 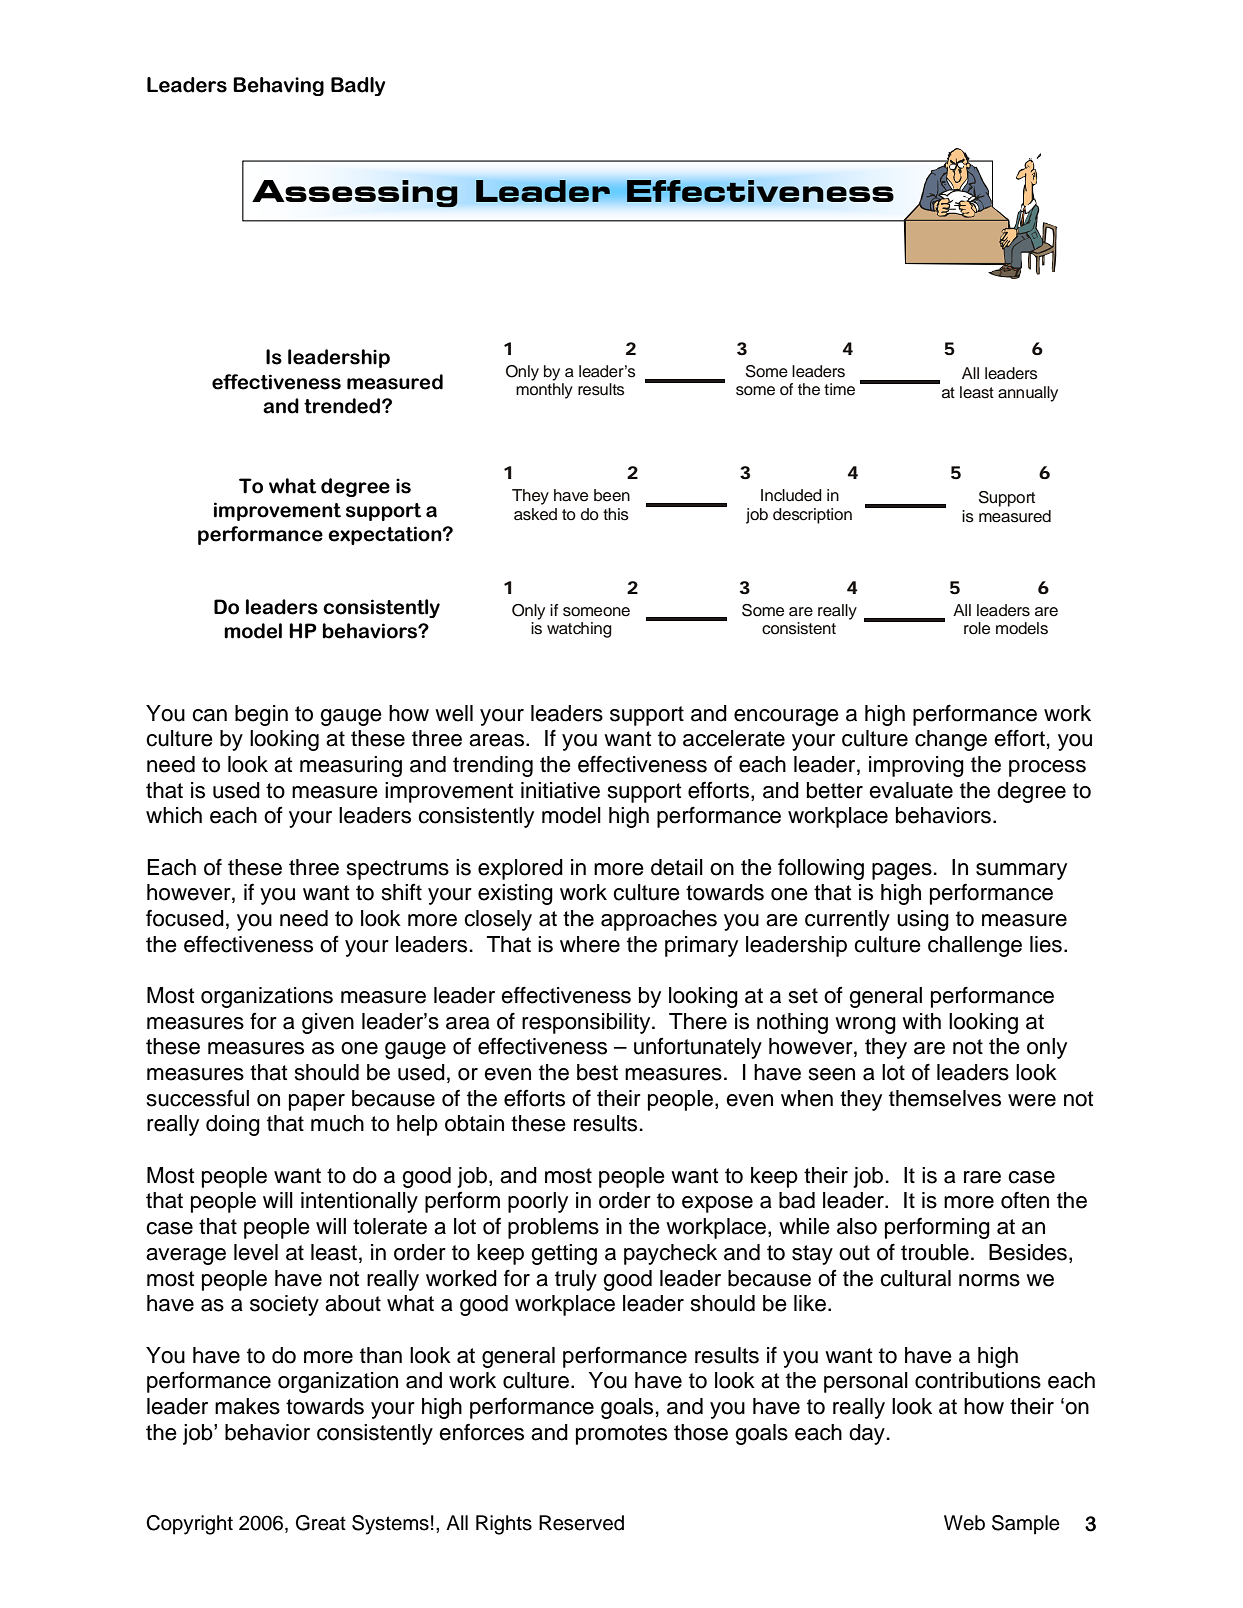 I want to click on Badly, so click(x=358, y=86).
